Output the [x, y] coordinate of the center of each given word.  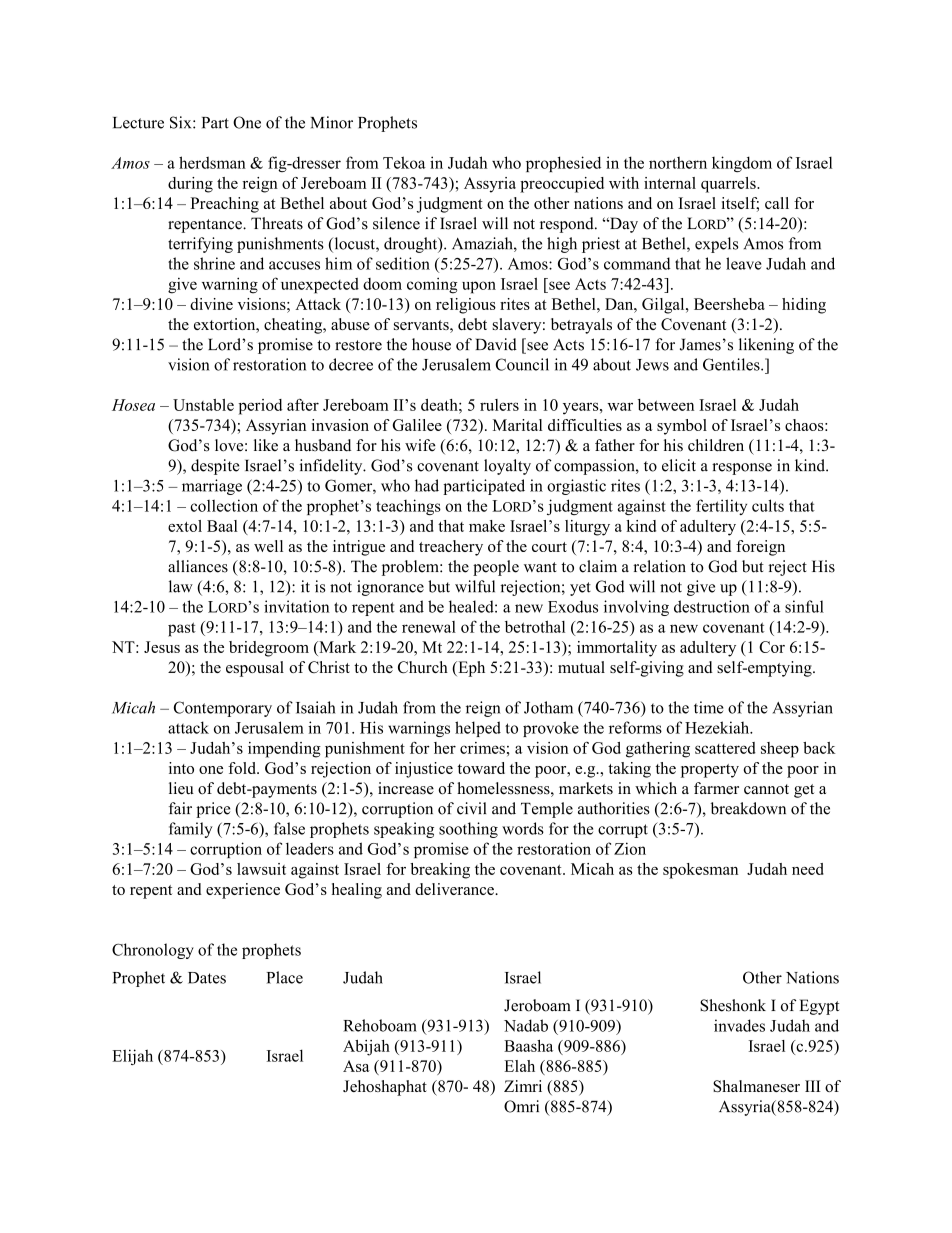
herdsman [212, 162]
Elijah [132, 1057]
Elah [519, 1066]
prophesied [563, 164]
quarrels [729, 185]
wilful [475, 586]
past [182, 629]
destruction [712, 606]
